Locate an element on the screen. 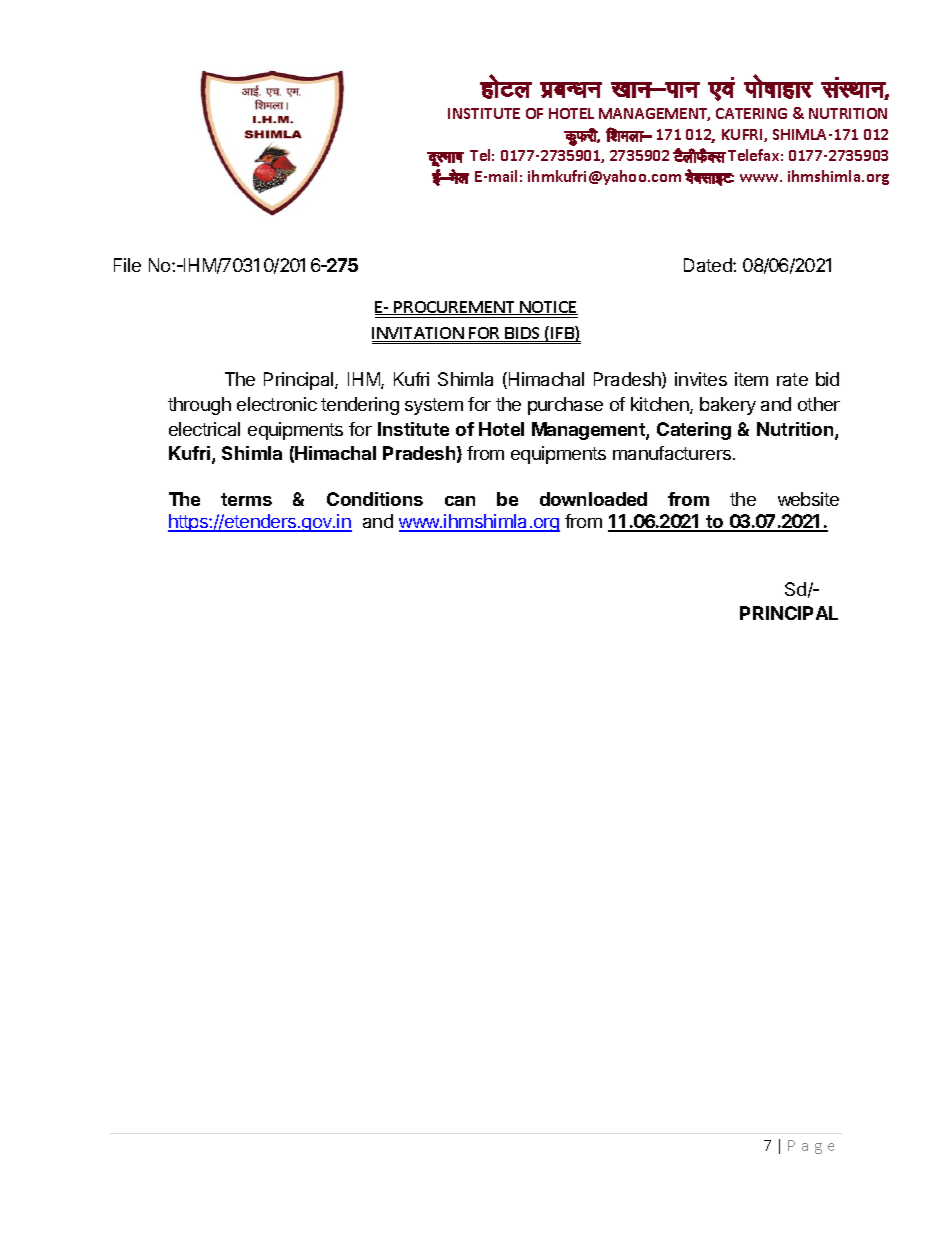  File is located at coordinates (127, 265).
